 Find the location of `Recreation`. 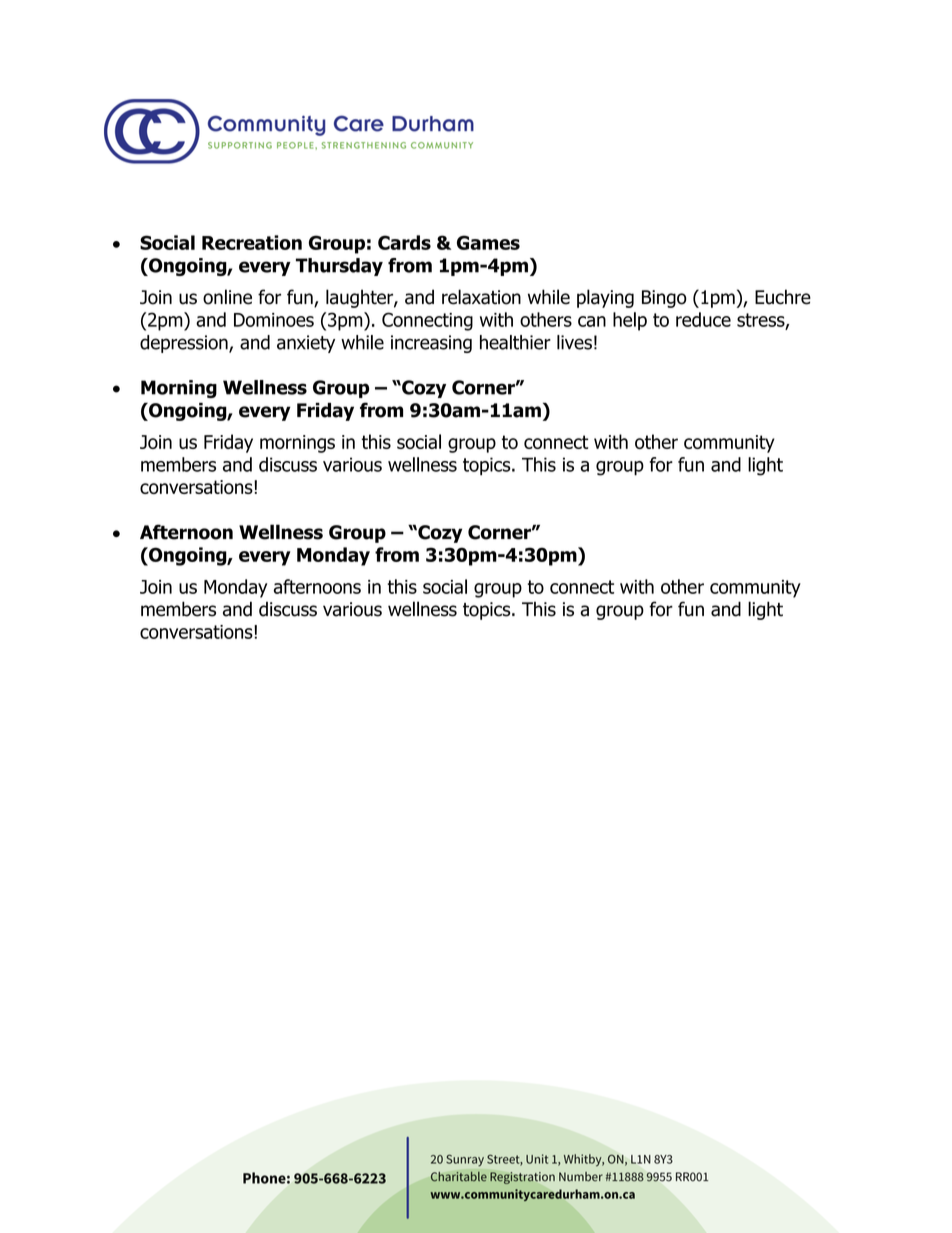

Recreation is located at coordinates (252, 242).
